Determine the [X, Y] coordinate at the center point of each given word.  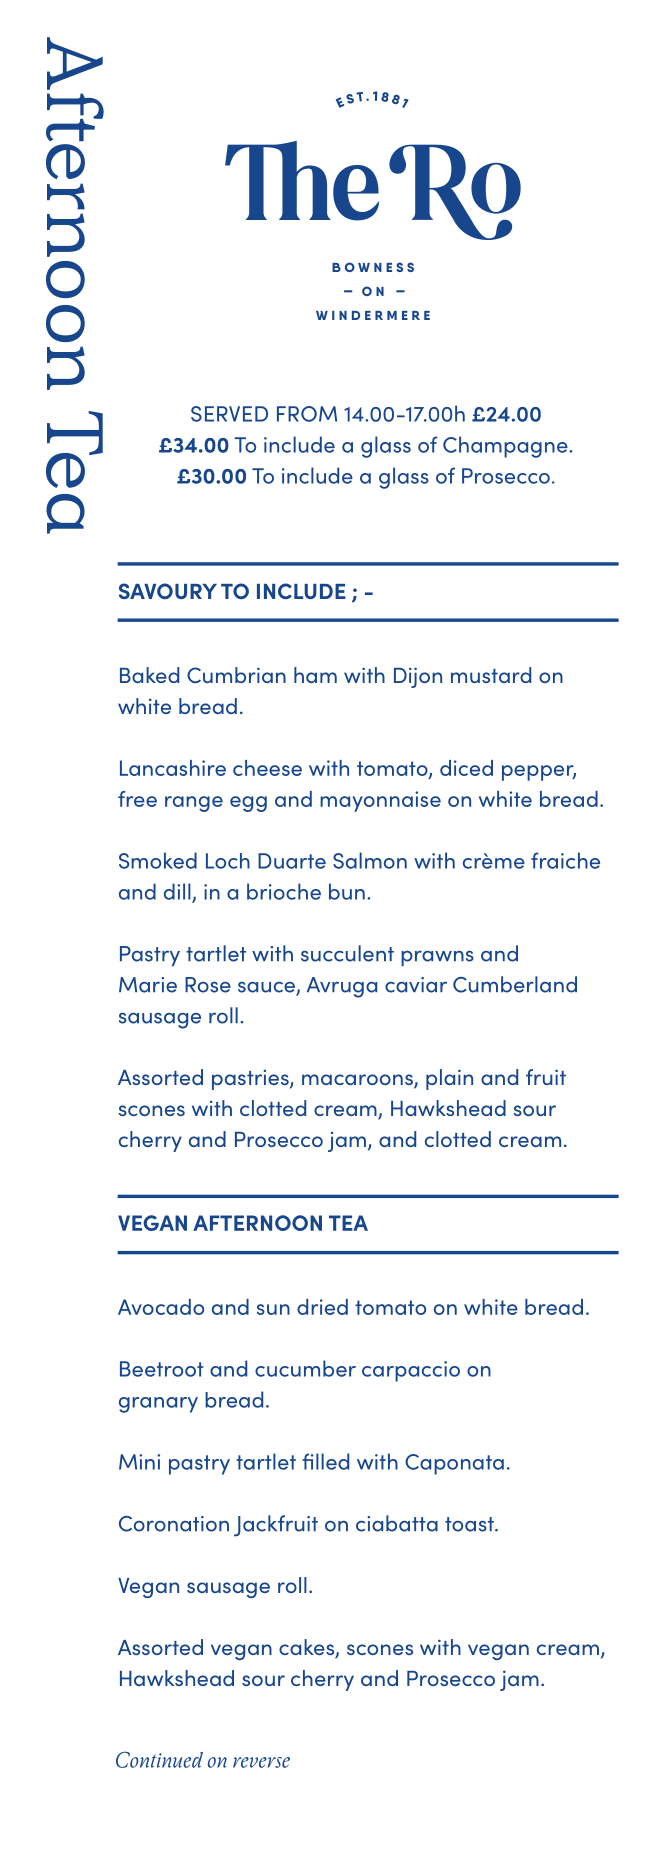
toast [470, 1524]
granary [158, 1405]
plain [449, 1079]
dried [322, 1307]
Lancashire [173, 768]
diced [466, 768]
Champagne [506, 447]
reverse [261, 1762]
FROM [307, 414]
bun [347, 891]
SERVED [229, 414]
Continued [159, 1759]
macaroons [358, 1081]
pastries [251, 1080]
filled [325, 1461]
